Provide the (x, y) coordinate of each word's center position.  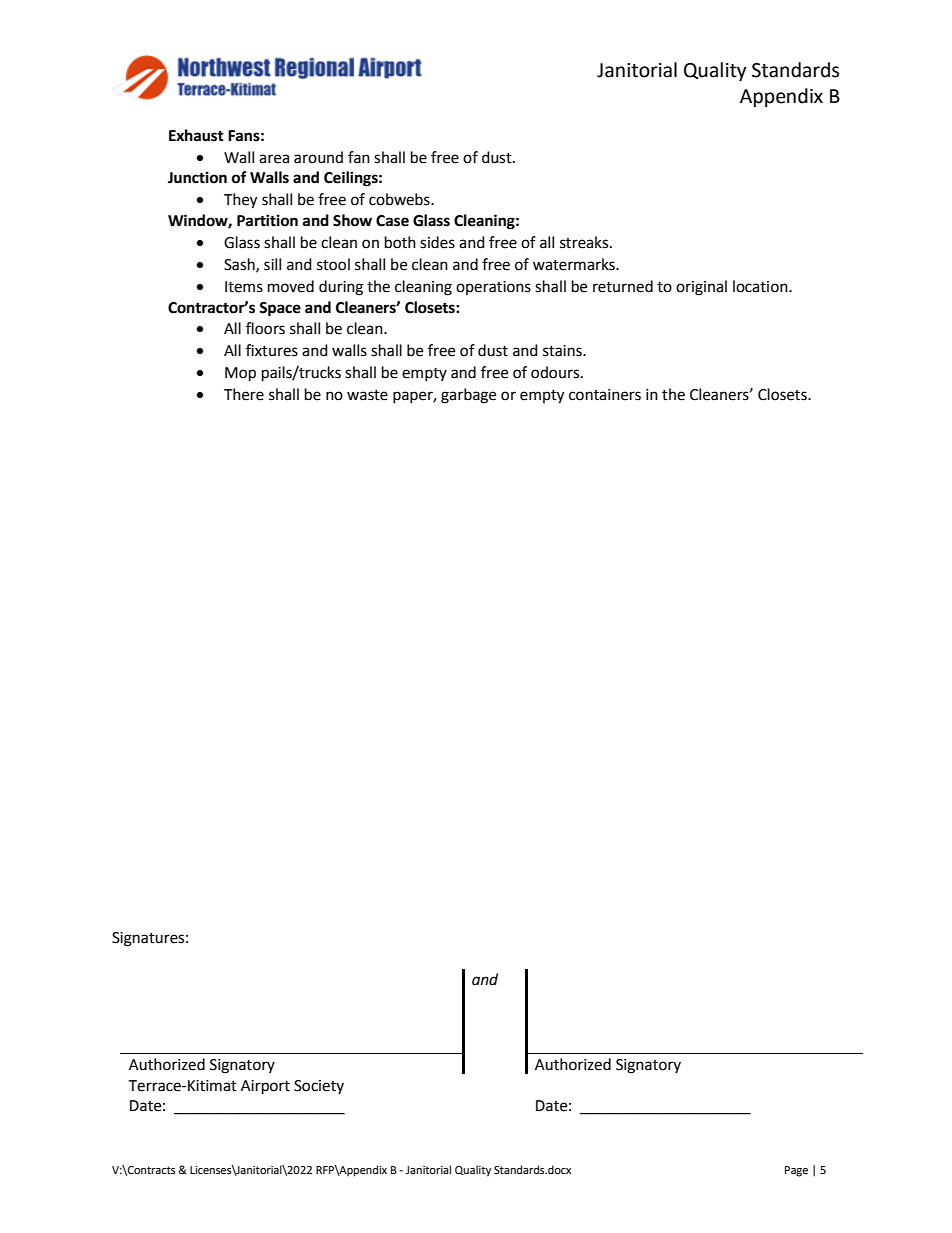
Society (319, 1087)
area (274, 159)
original (701, 288)
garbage (468, 396)
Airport (265, 1087)
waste (367, 395)
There (244, 394)
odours (556, 372)
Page (796, 1171)
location (761, 286)
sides (437, 242)
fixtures (272, 350)
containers (605, 395)
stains (563, 351)
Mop (240, 374)
